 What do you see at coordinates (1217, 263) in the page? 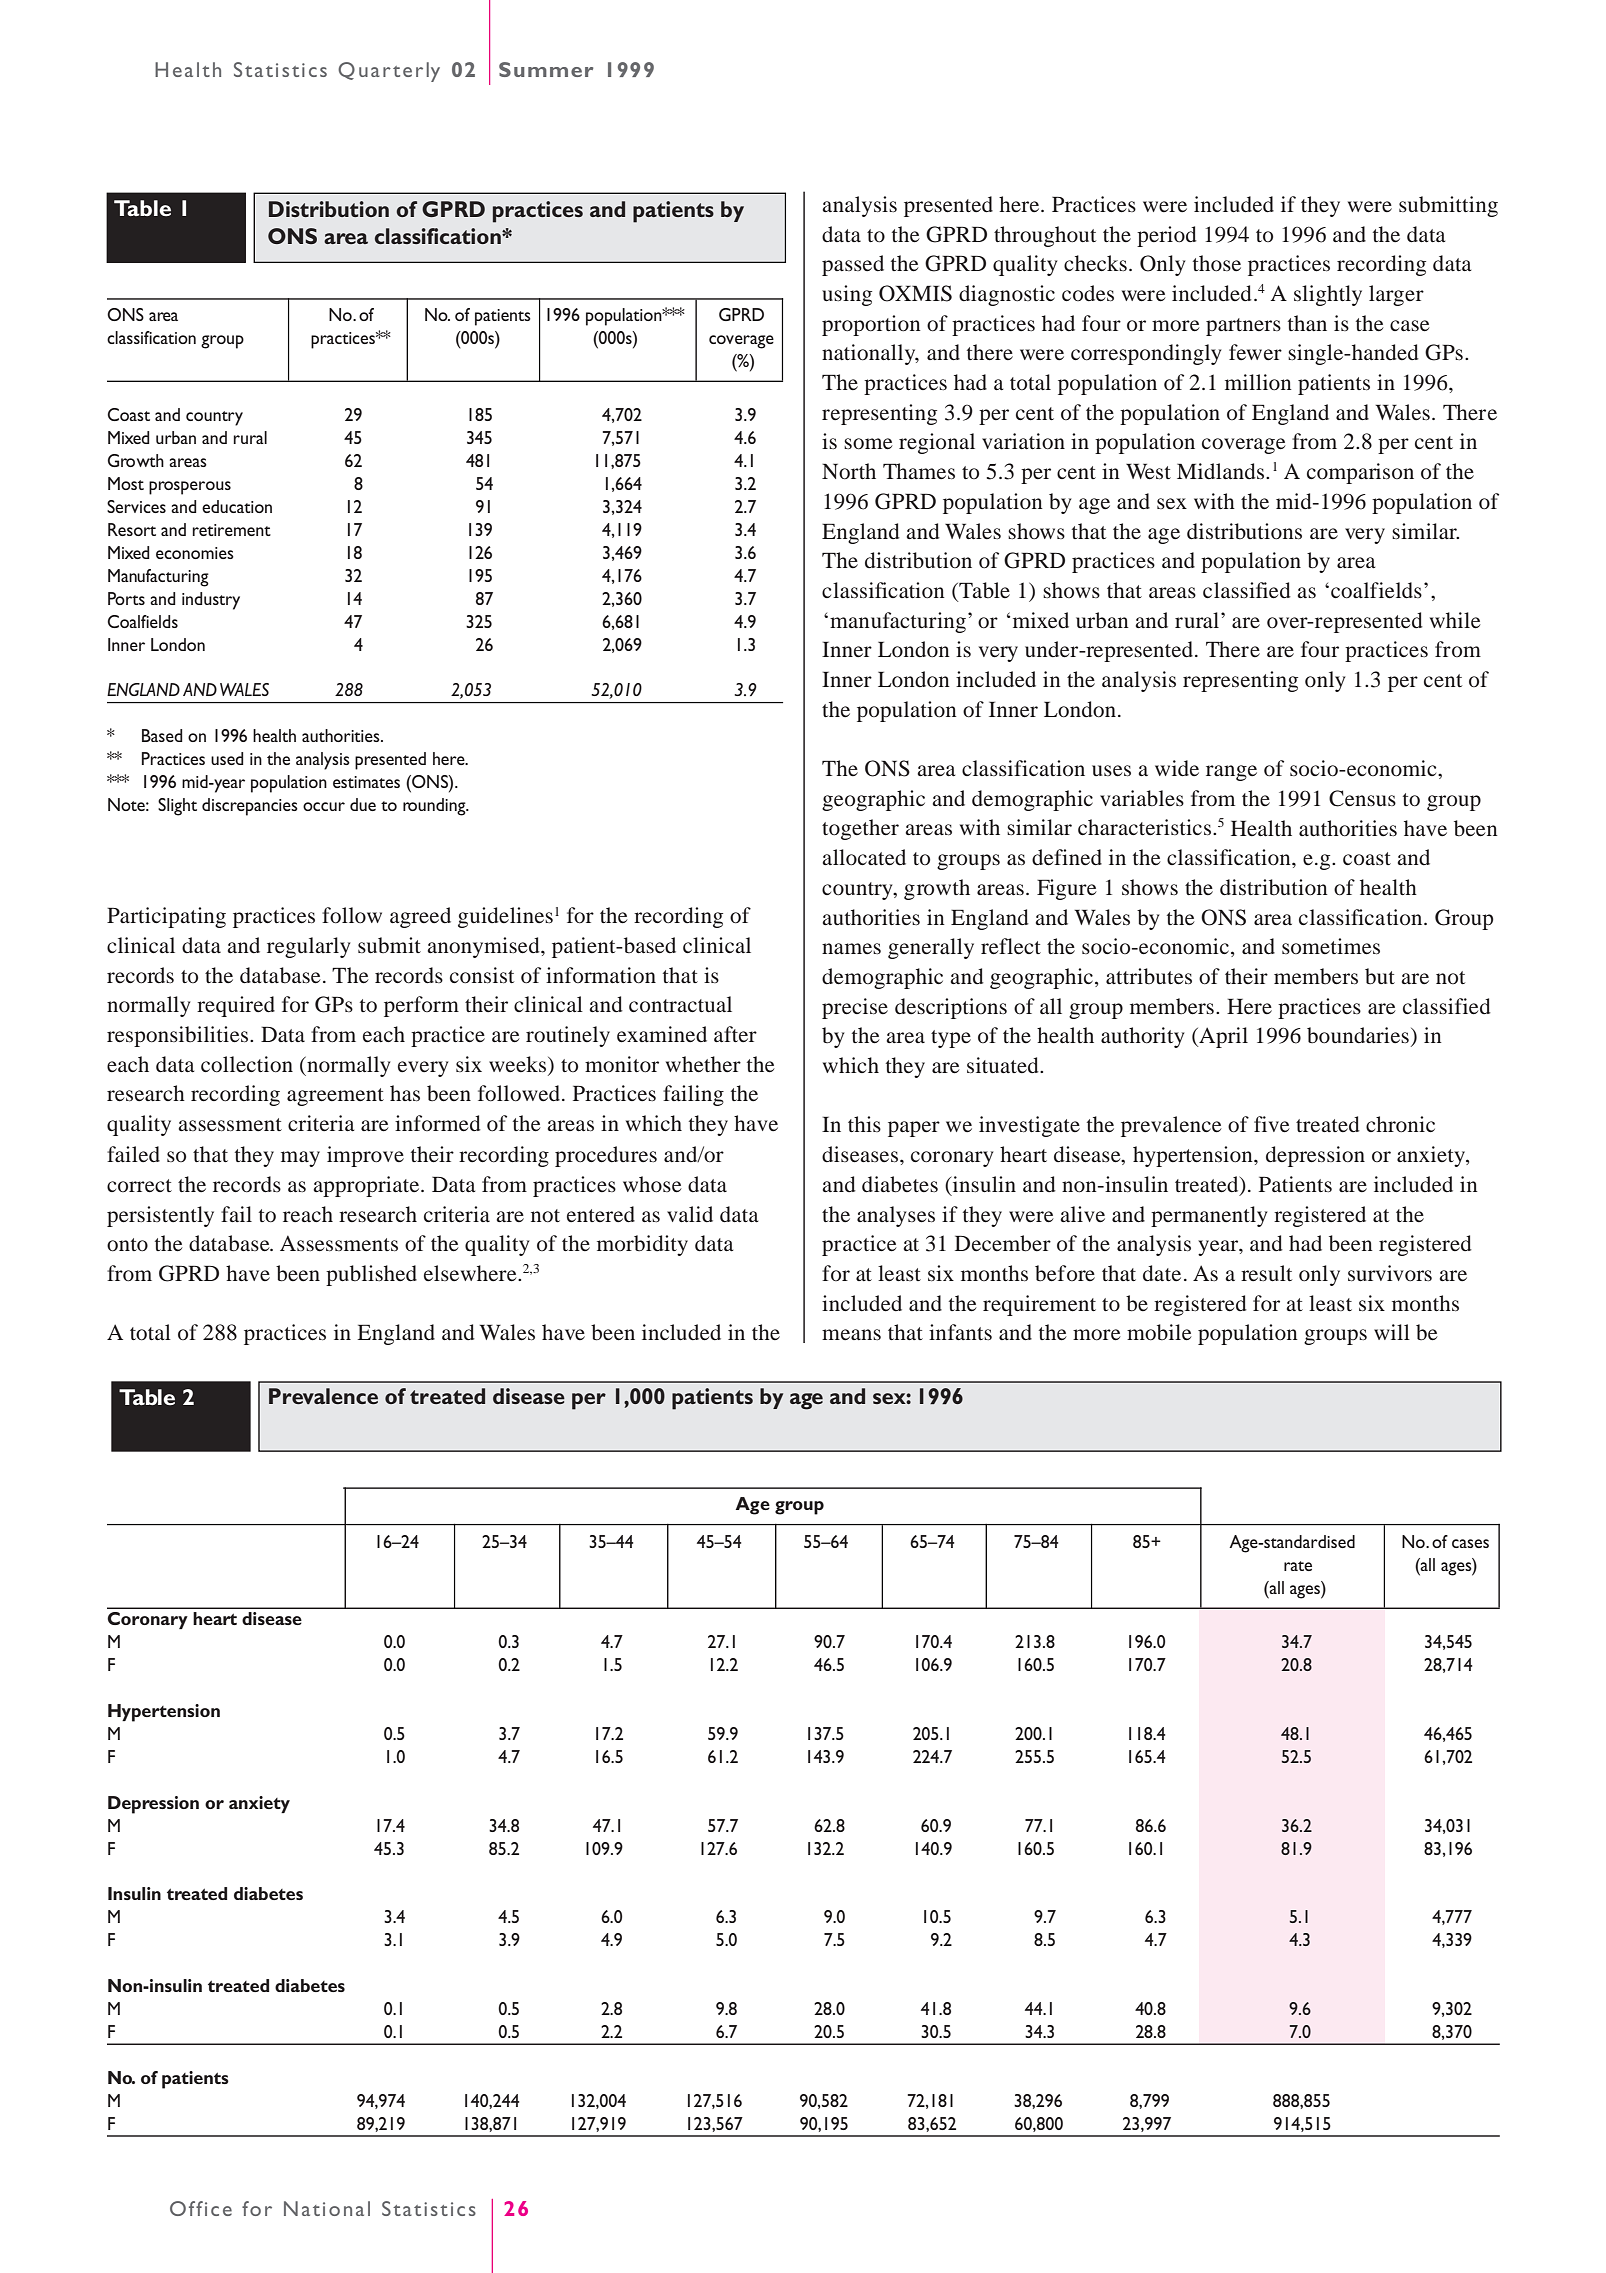
I see `those` at bounding box center [1217, 263].
